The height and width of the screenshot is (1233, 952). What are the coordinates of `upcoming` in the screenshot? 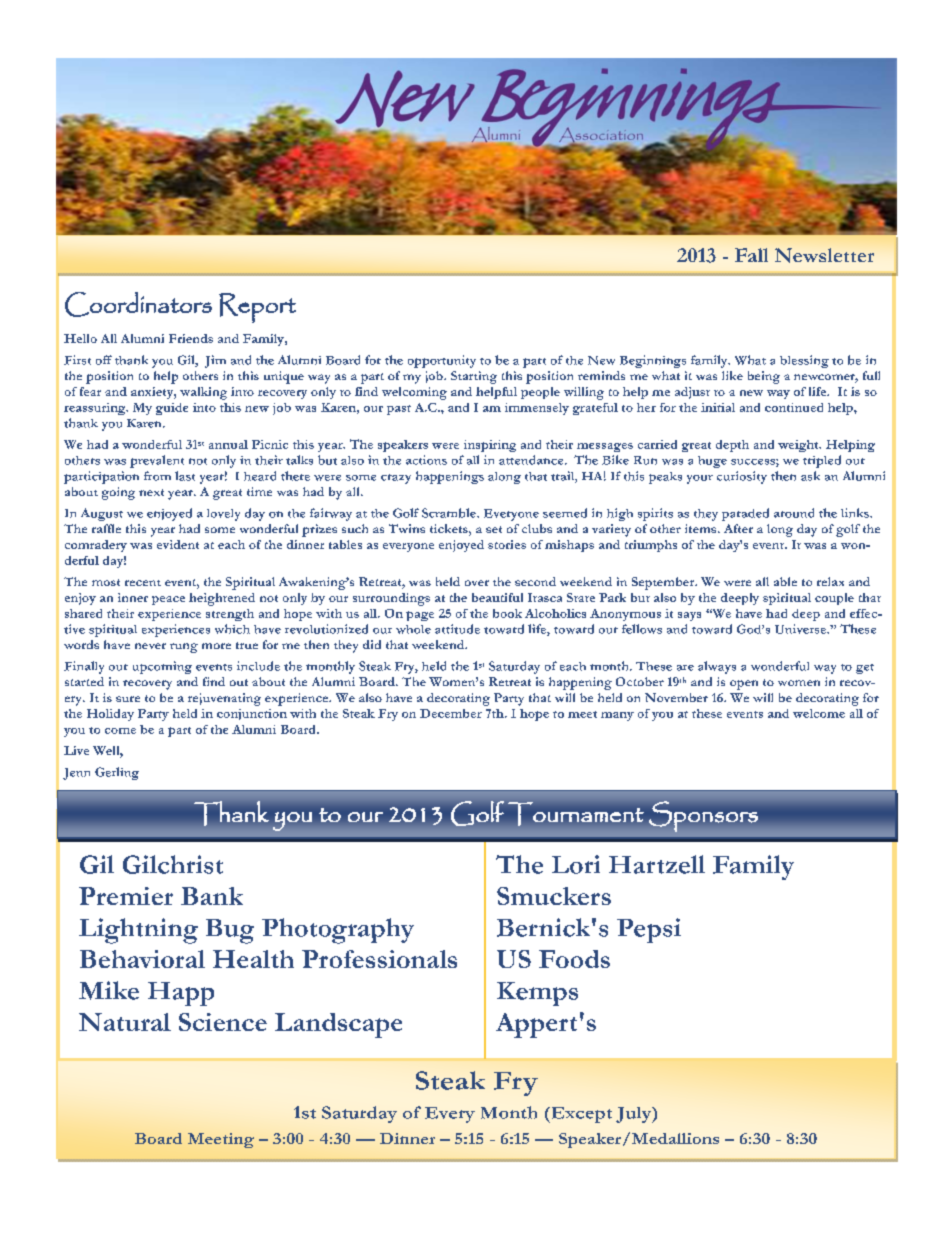 It's located at (162, 667).
